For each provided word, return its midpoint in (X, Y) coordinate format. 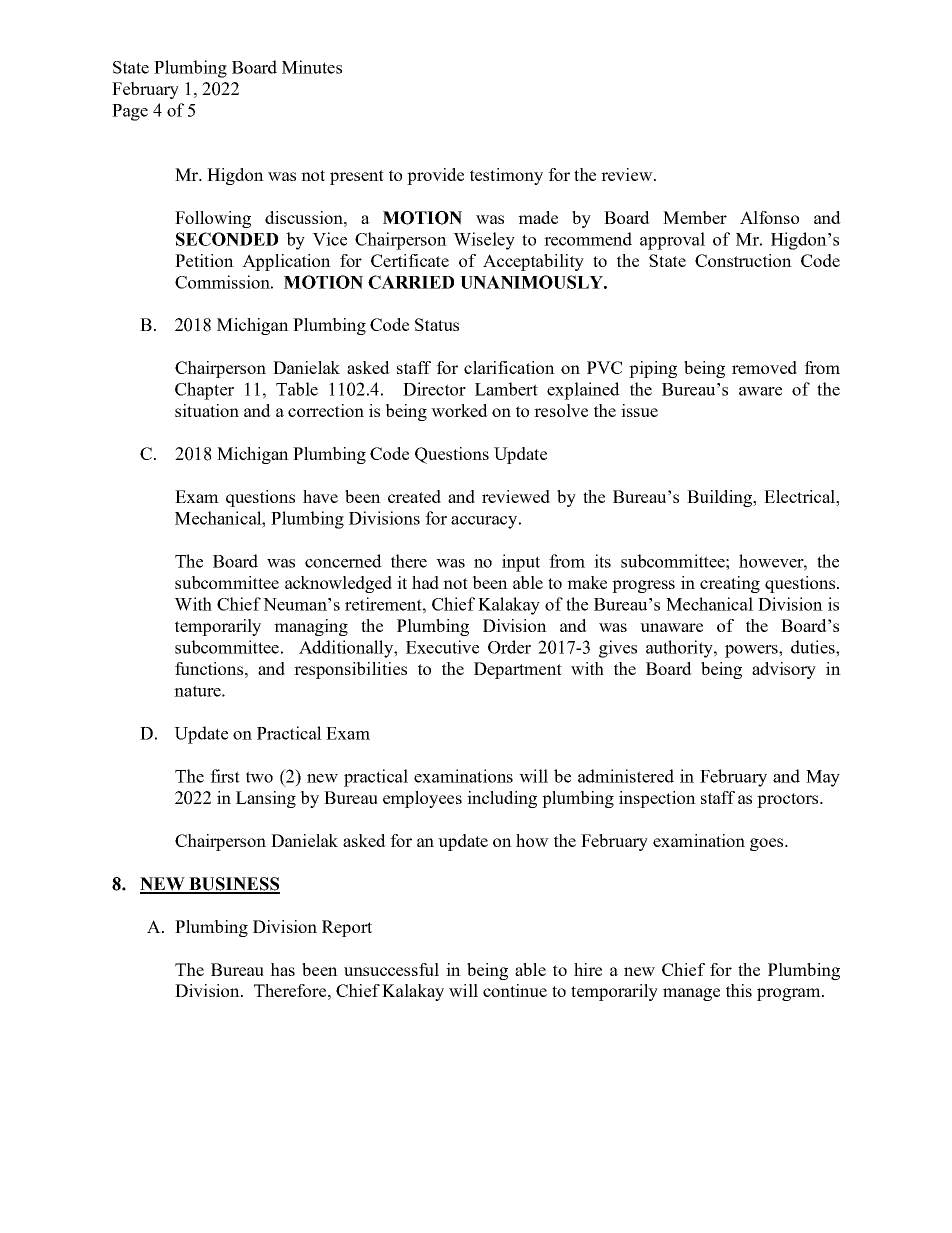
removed (764, 367)
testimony (506, 176)
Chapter (204, 391)
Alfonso (769, 217)
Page (130, 112)
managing (311, 627)
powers (752, 651)
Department (518, 670)
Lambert (506, 389)
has (282, 969)
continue (515, 990)
